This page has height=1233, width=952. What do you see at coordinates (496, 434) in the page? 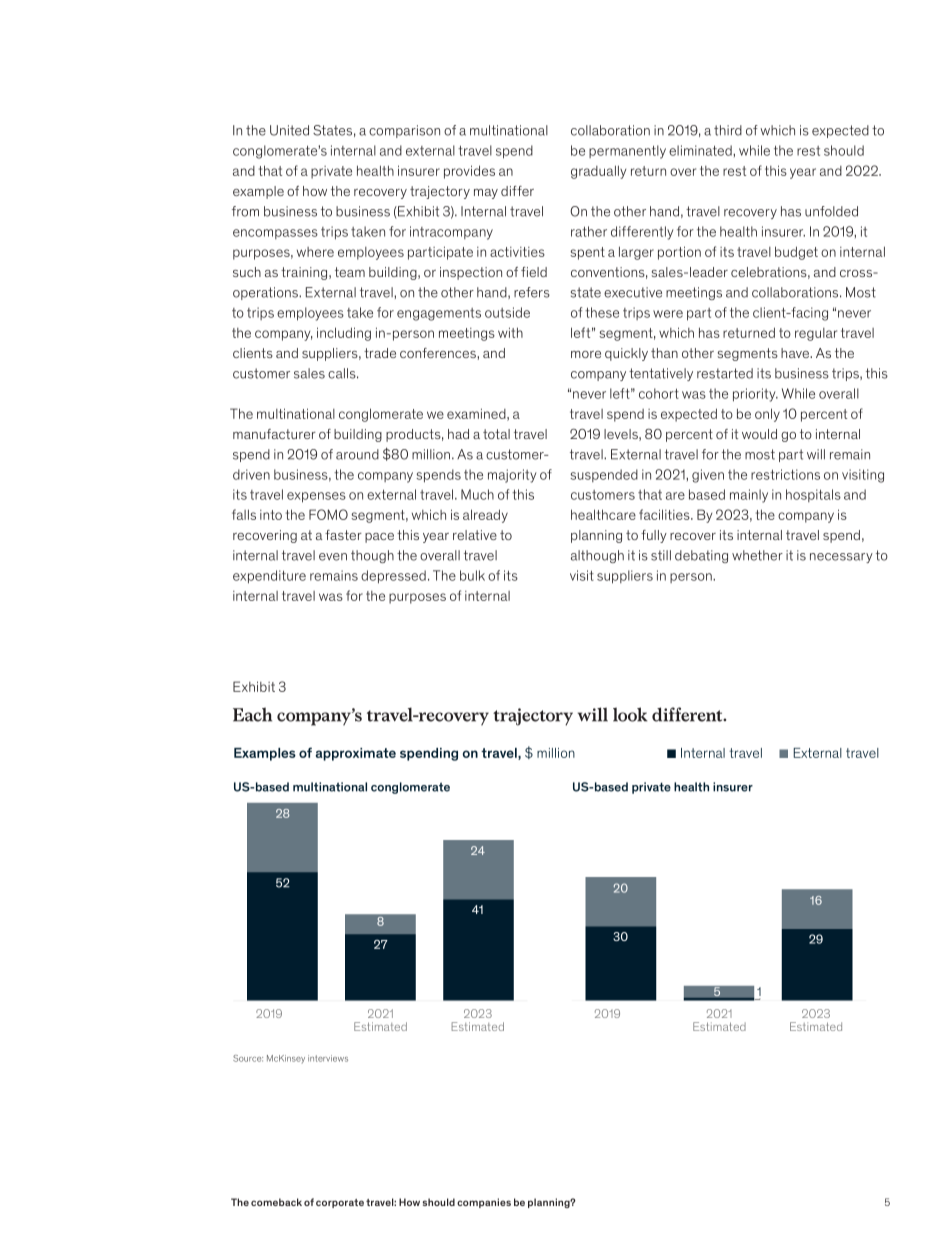
I see `total` at bounding box center [496, 434].
